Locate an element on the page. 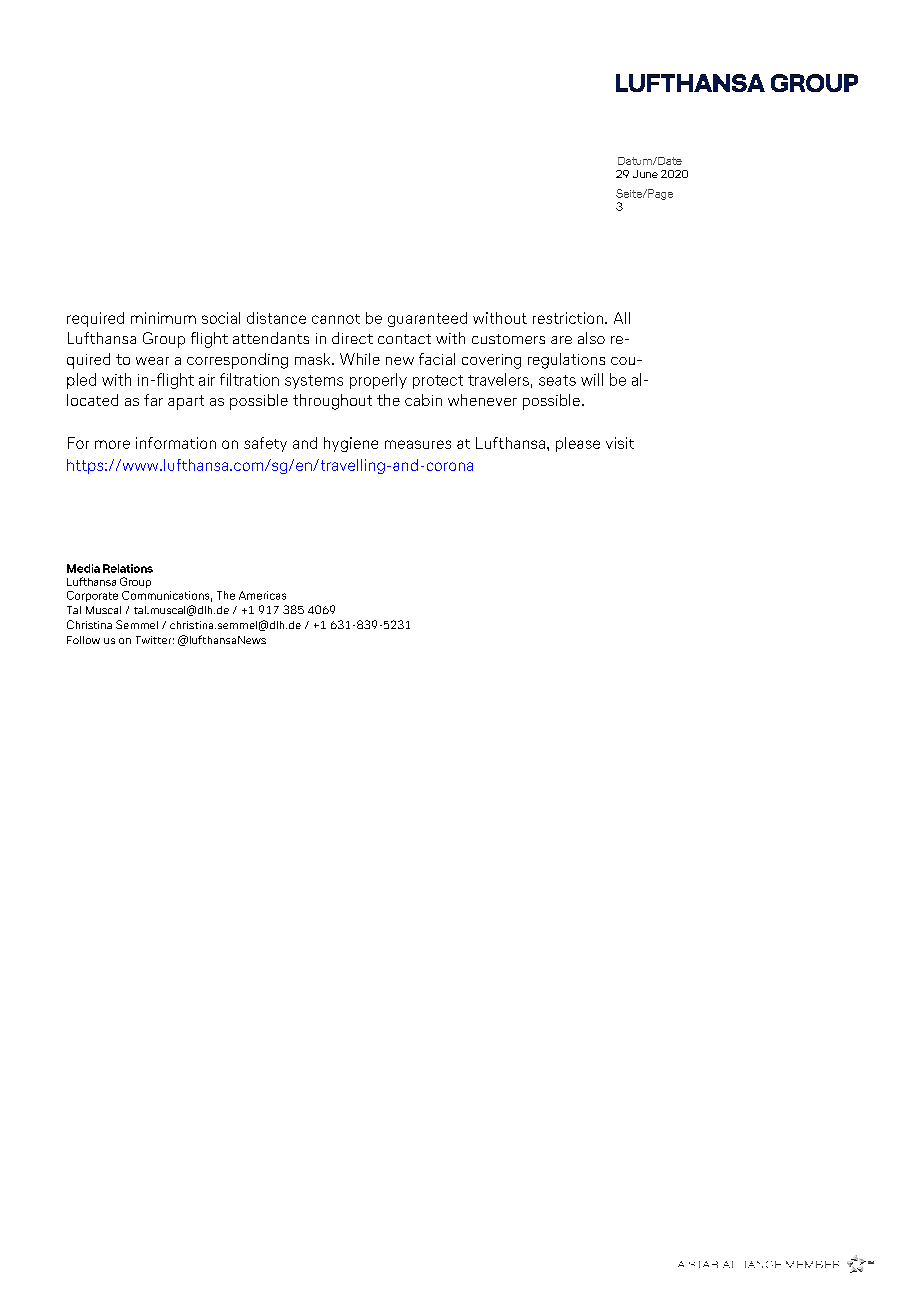  Follow is located at coordinates (83, 640).
